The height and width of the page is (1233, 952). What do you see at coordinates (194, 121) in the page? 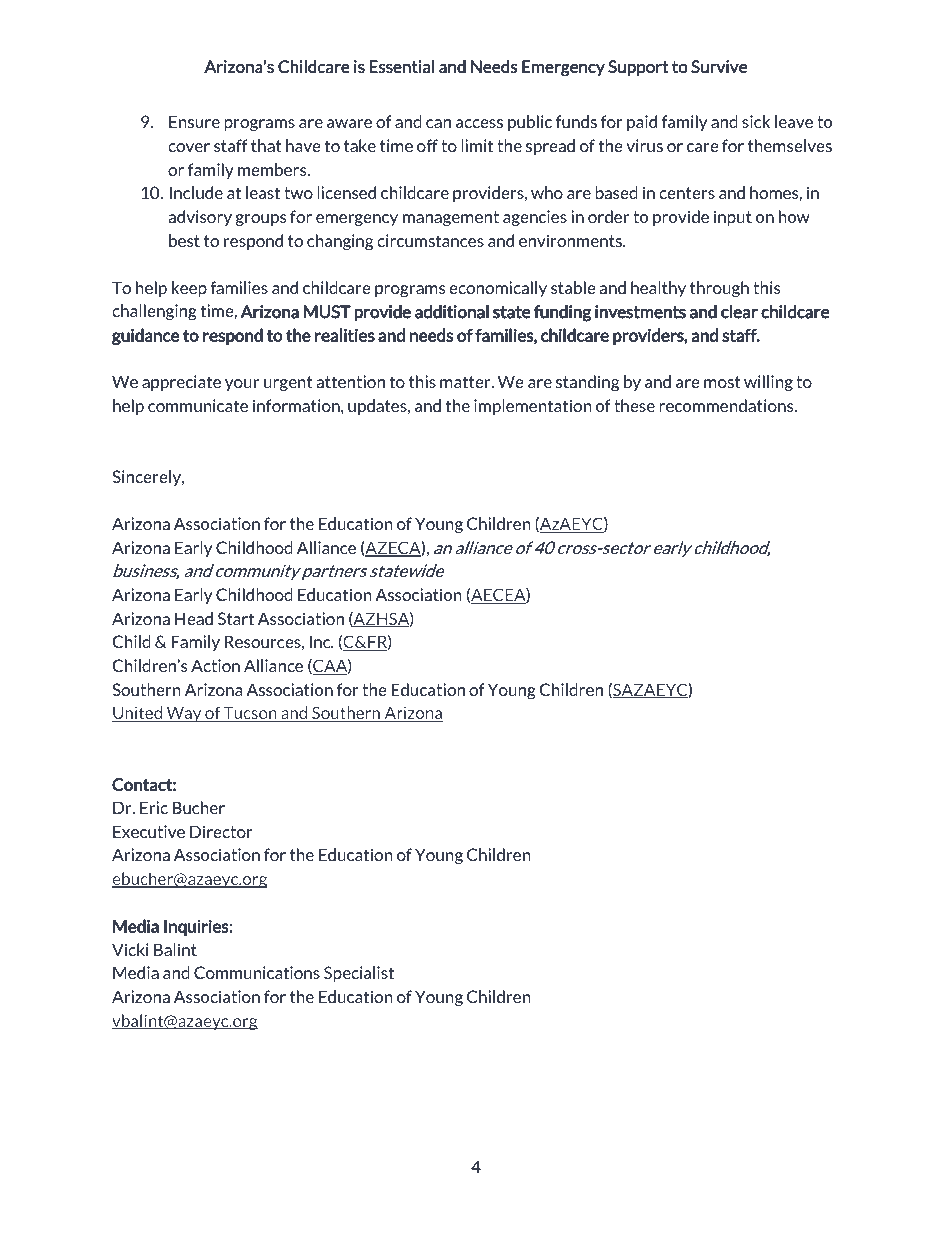
I see `Ensure` at bounding box center [194, 121].
